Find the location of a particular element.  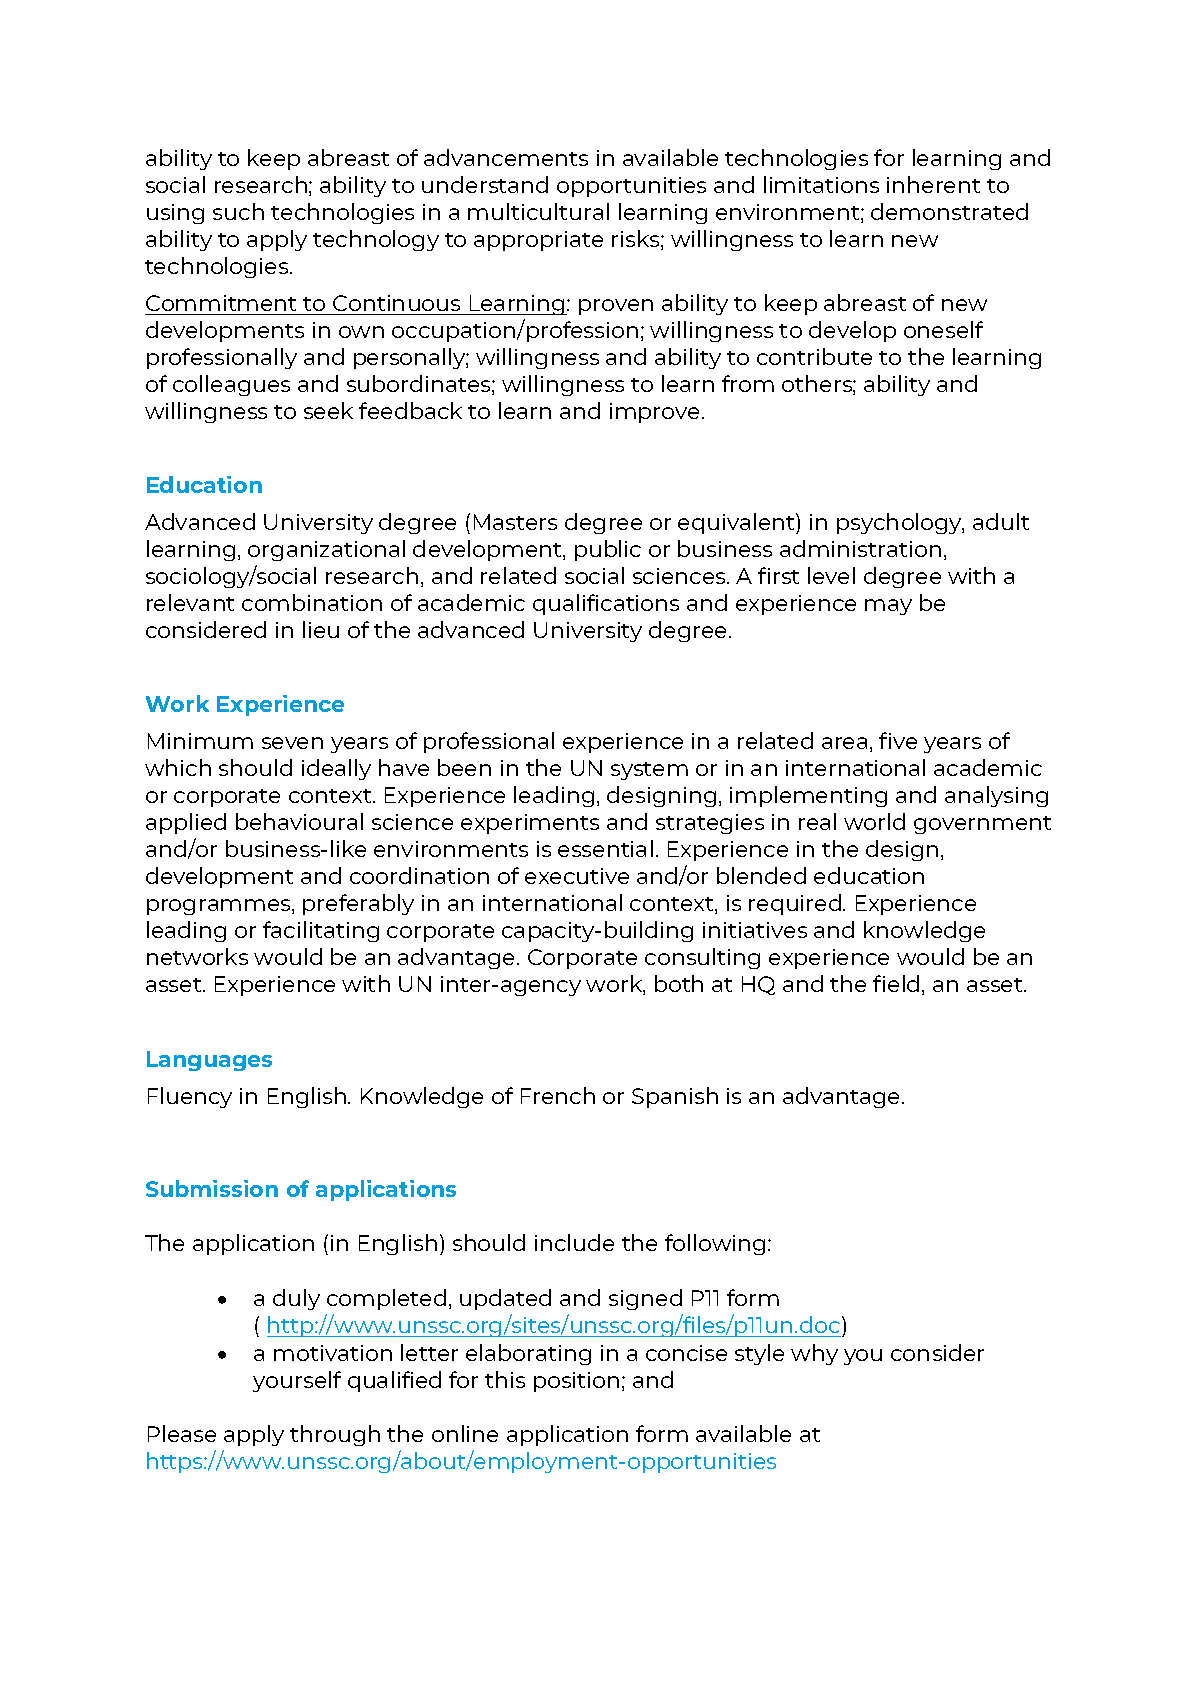

yourself is located at coordinates (297, 1381).
